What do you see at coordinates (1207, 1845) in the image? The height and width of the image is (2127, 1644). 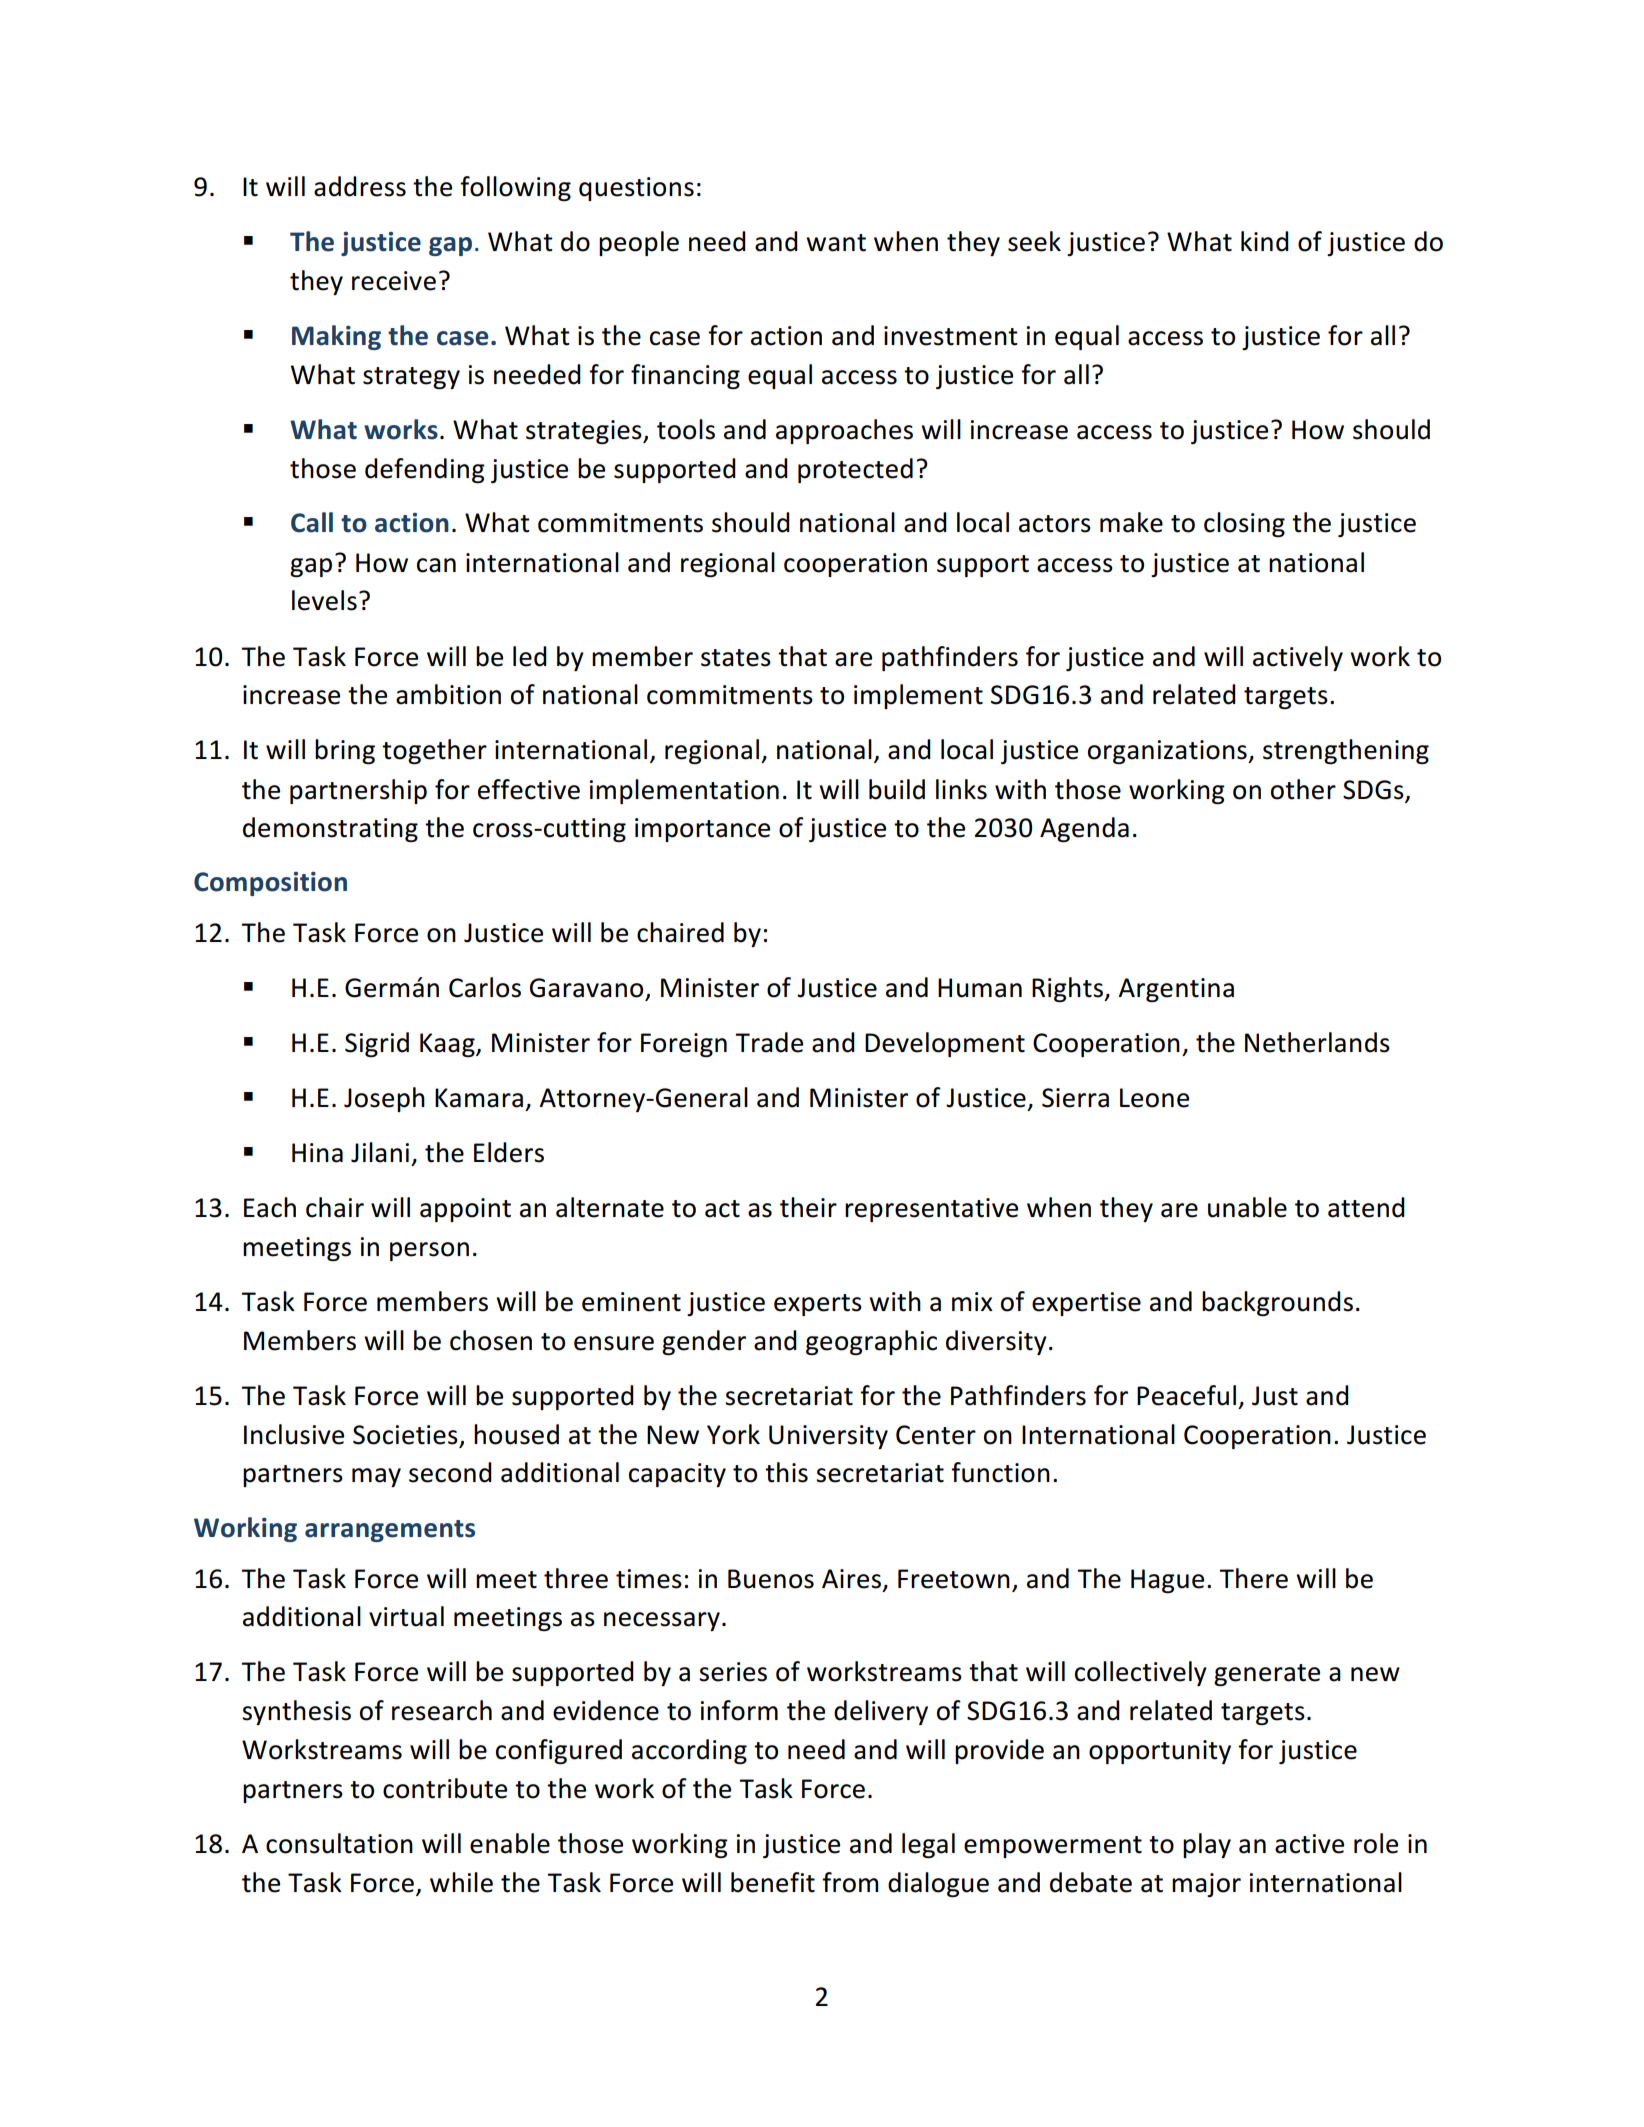 I see `play` at bounding box center [1207, 1845].
